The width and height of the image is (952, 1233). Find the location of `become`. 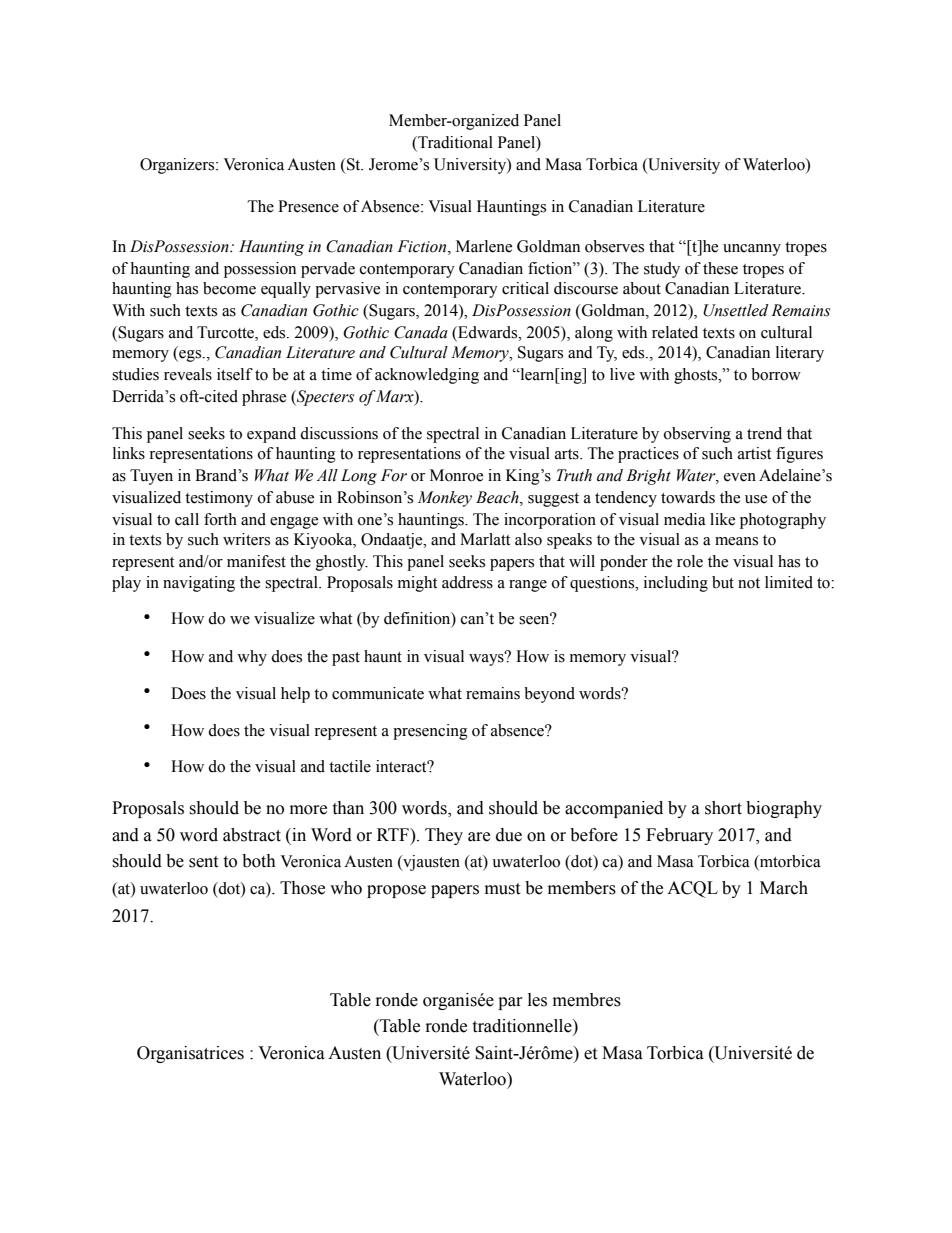

become is located at coordinates (229, 288).
